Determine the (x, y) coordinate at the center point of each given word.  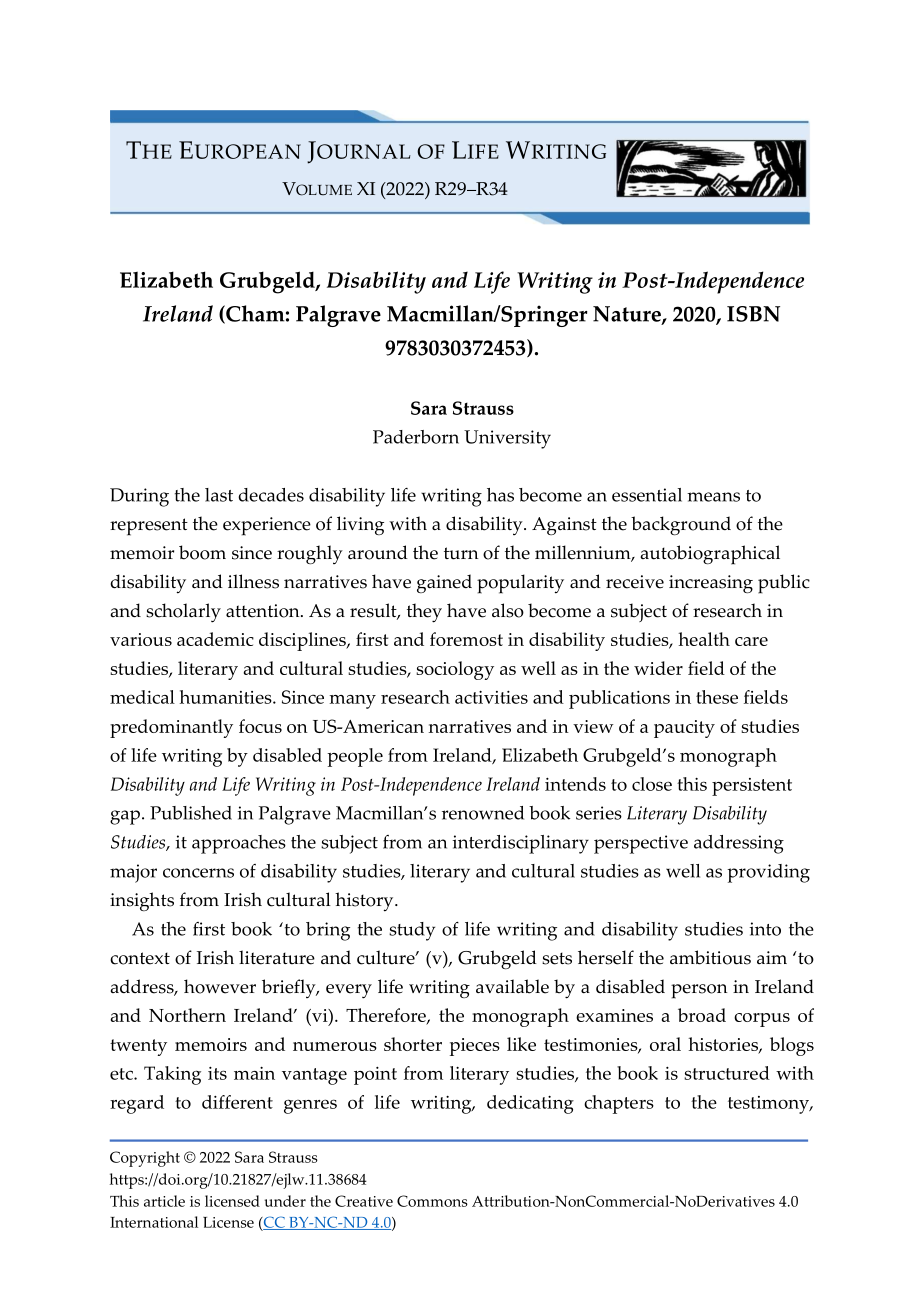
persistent (752, 787)
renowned (483, 813)
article (164, 1201)
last (219, 495)
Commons (432, 1201)
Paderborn (416, 437)
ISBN (753, 314)
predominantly (171, 728)
